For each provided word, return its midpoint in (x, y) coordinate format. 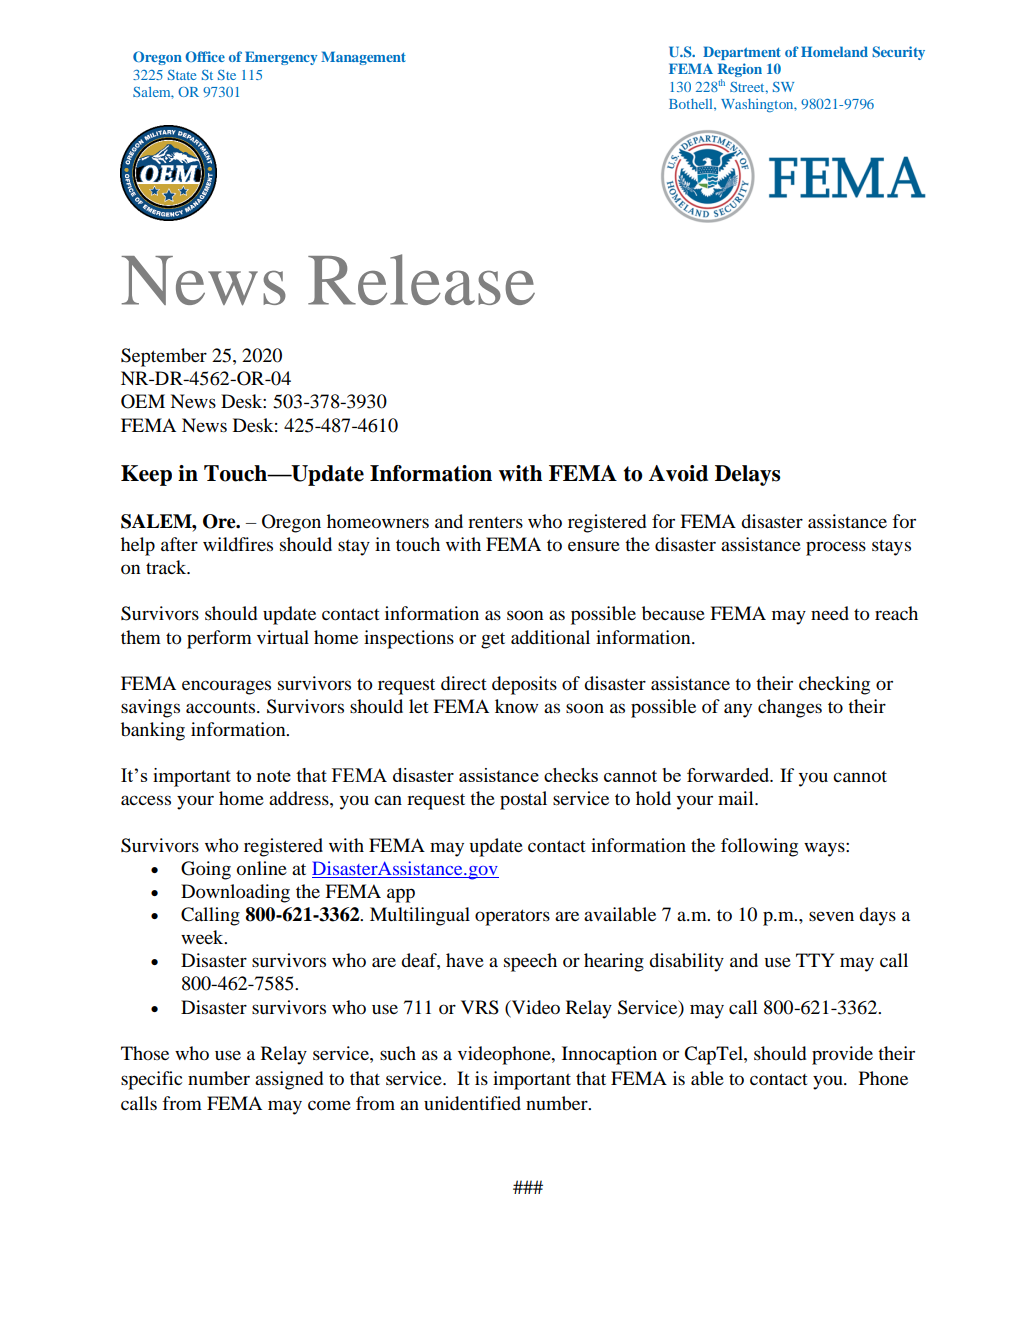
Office (205, 56)
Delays (747, 475)
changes (790, 708)
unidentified (472, 1103)
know (516, 706)
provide (842, 1055)
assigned (289, 1080)
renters (495, 522)
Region (740, 71)
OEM (143, 401)
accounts (222, 708)
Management (363, 58)
